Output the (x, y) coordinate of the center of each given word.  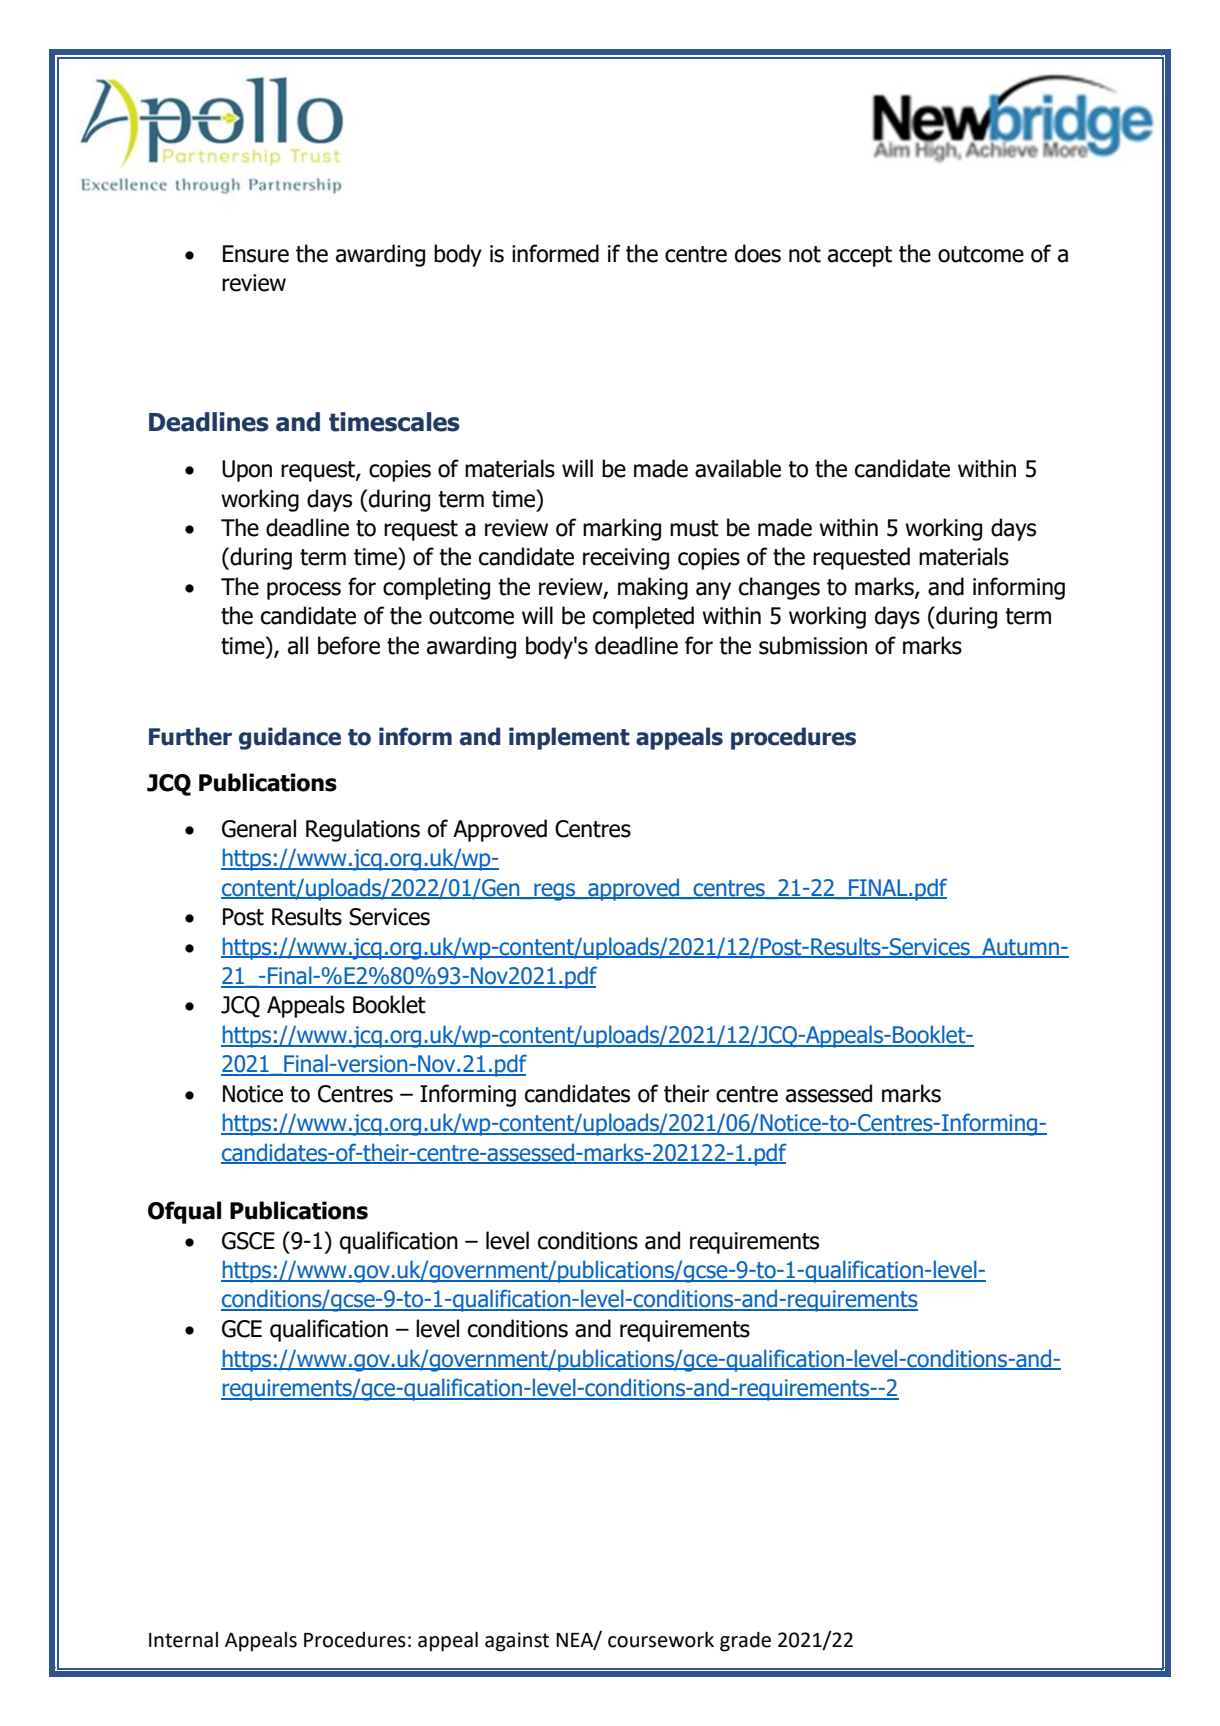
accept (860, 256)
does (758, 253)
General (259, 828)
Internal (183, 1640)
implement (569, 738)
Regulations (363, 830)
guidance (290, 738)
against (517, 1642)
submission (813, 645)
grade (745, 1642)
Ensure (256, 254)
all (298, 645)
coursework (661, 1639)
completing (436, 588)
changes (779, 588)
